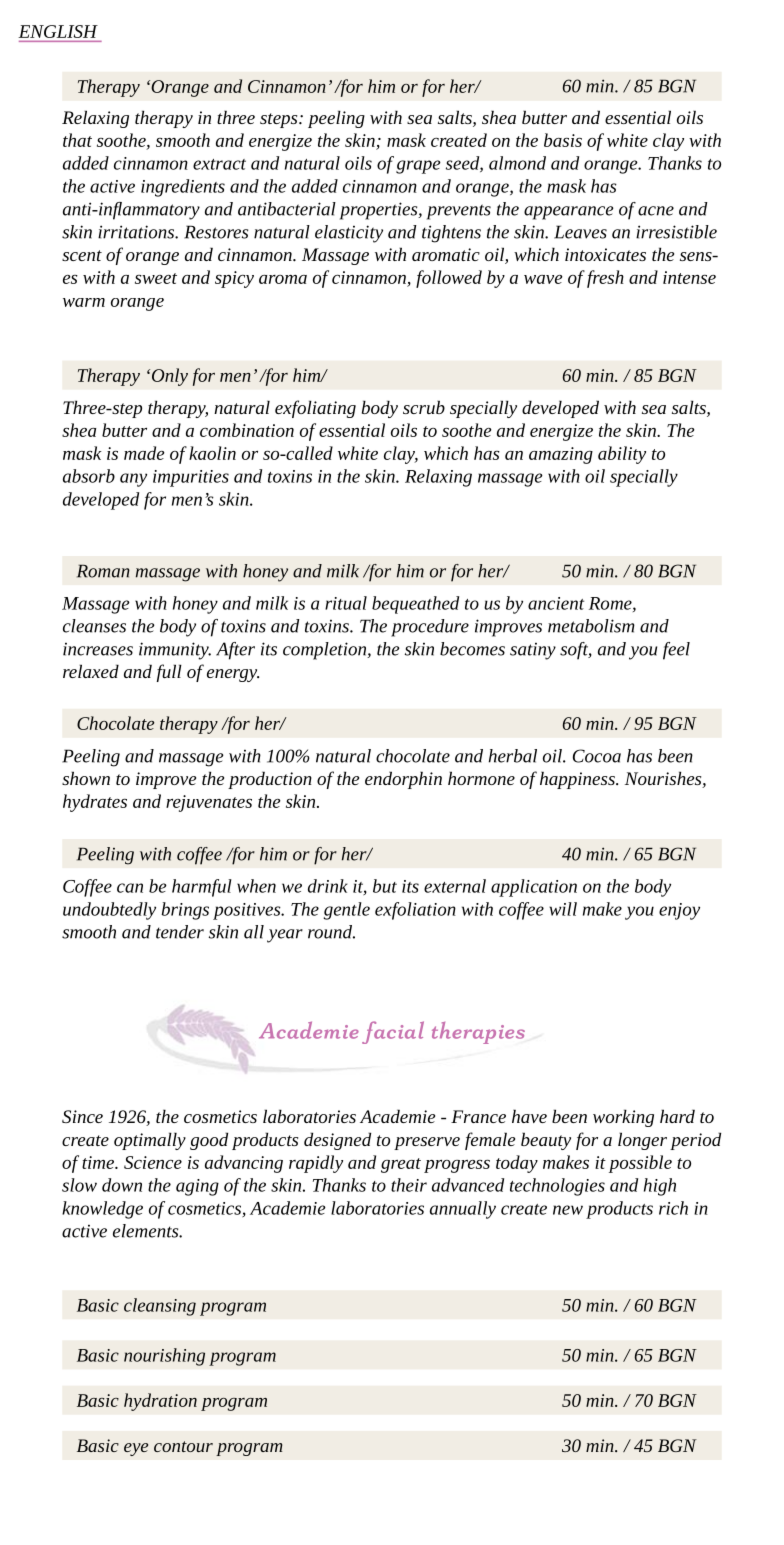  Describe the element at coordinates (183, 1446) in the page. I see `contour` at that location.
